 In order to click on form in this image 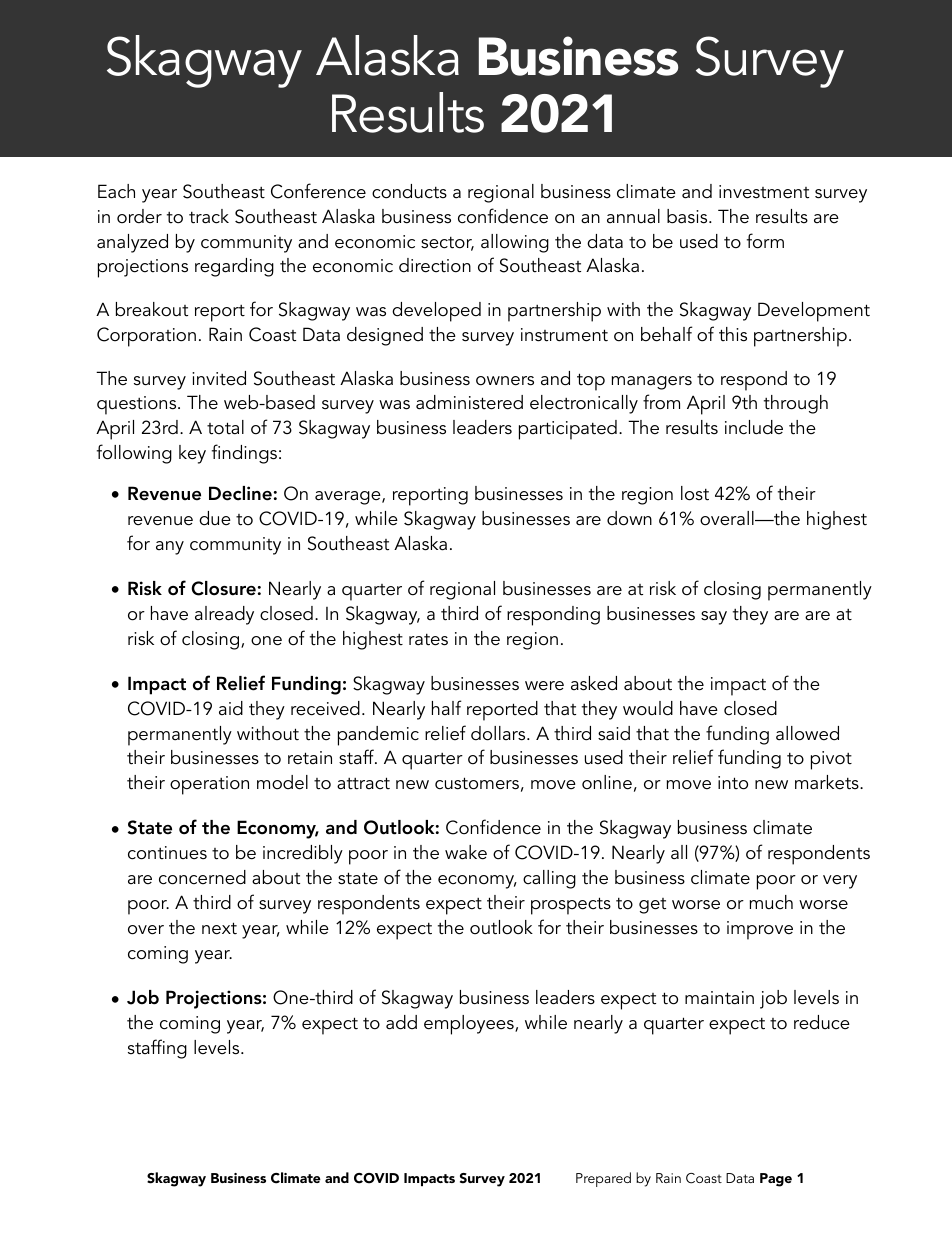, I will do `click(765, 241)`.
